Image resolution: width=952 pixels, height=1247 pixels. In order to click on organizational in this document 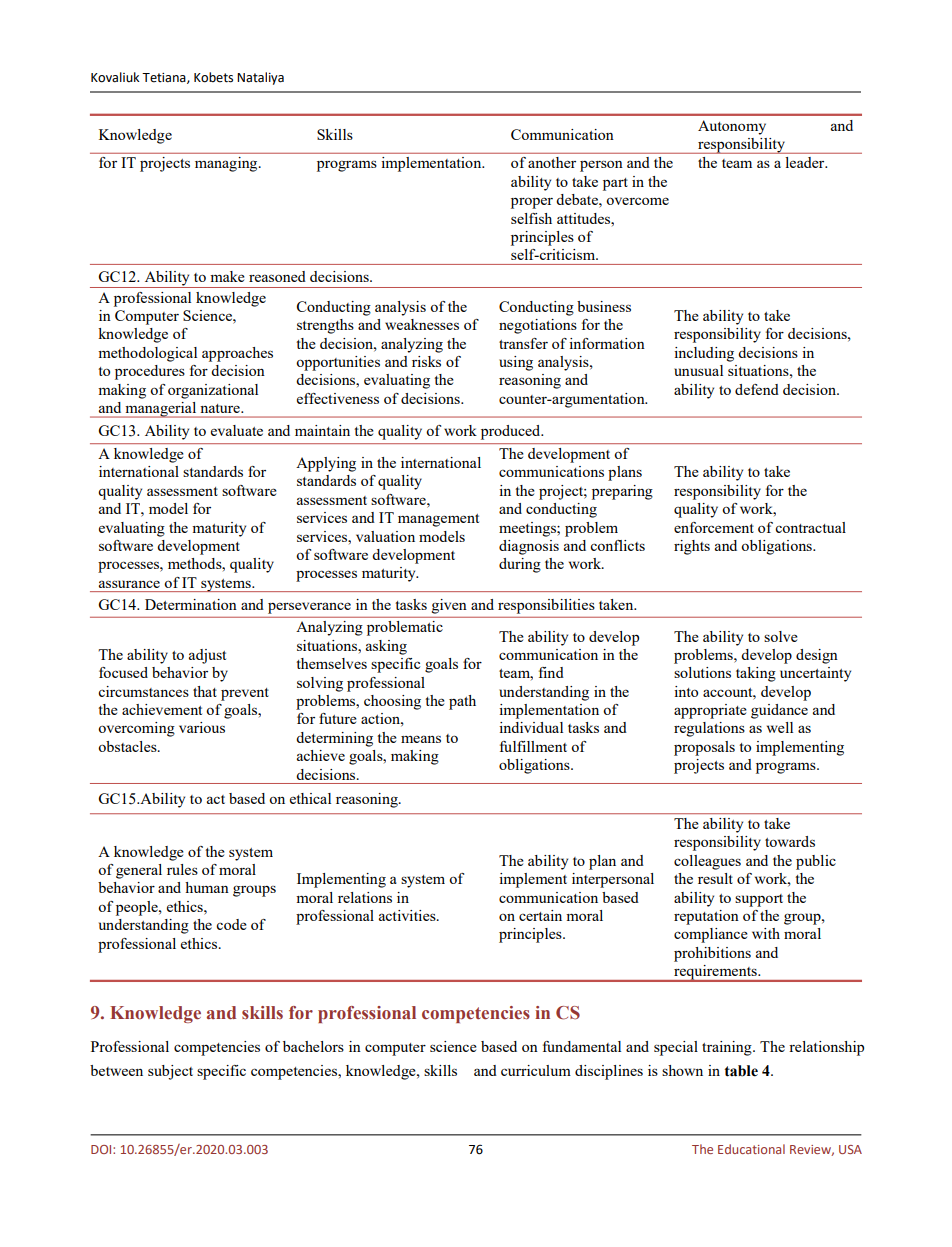, I will do `click(213, 391)`.
